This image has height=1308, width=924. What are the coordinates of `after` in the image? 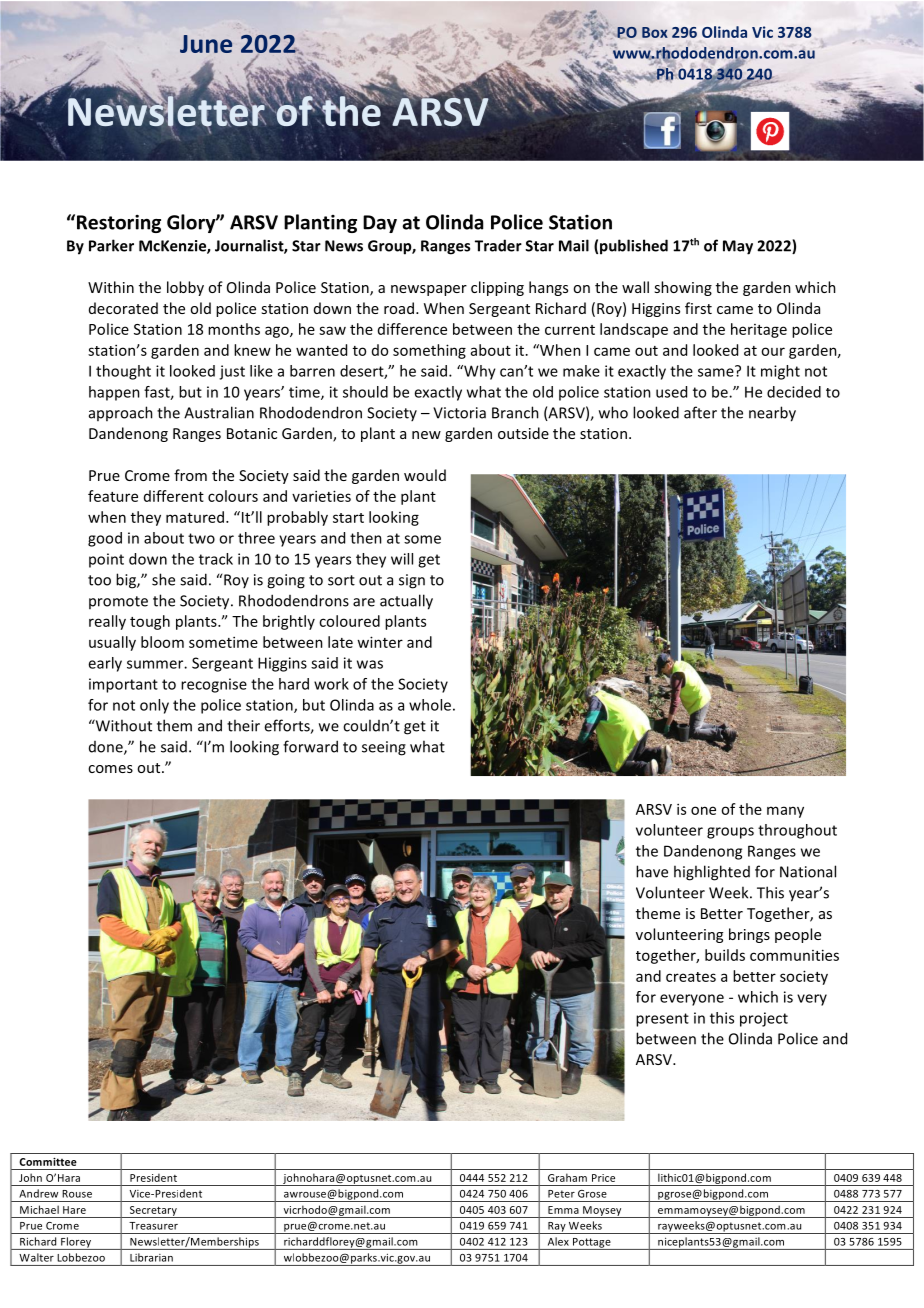 It's located at (700, 412).
